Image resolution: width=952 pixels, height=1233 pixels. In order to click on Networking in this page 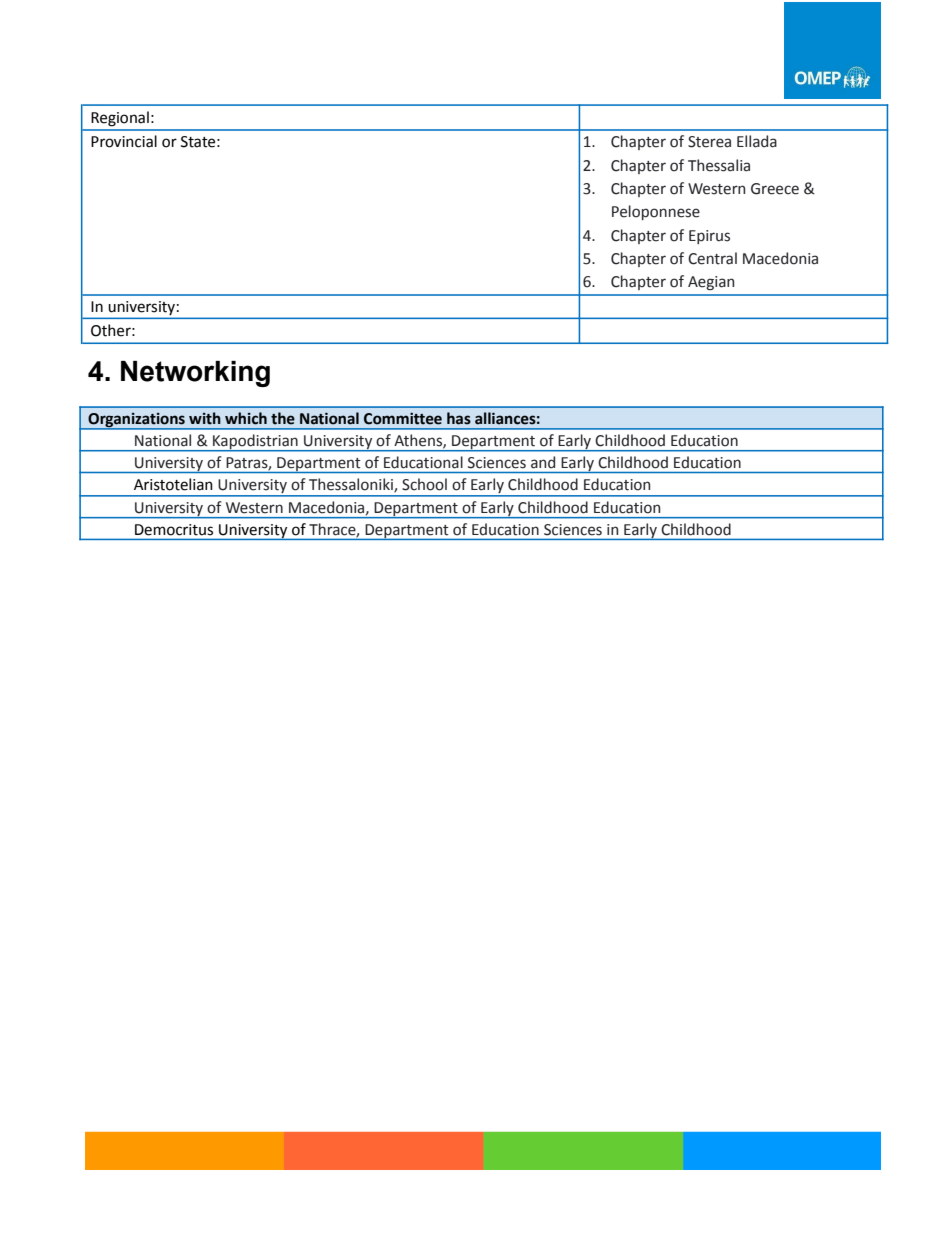, I will do `click(195, 374)`.
